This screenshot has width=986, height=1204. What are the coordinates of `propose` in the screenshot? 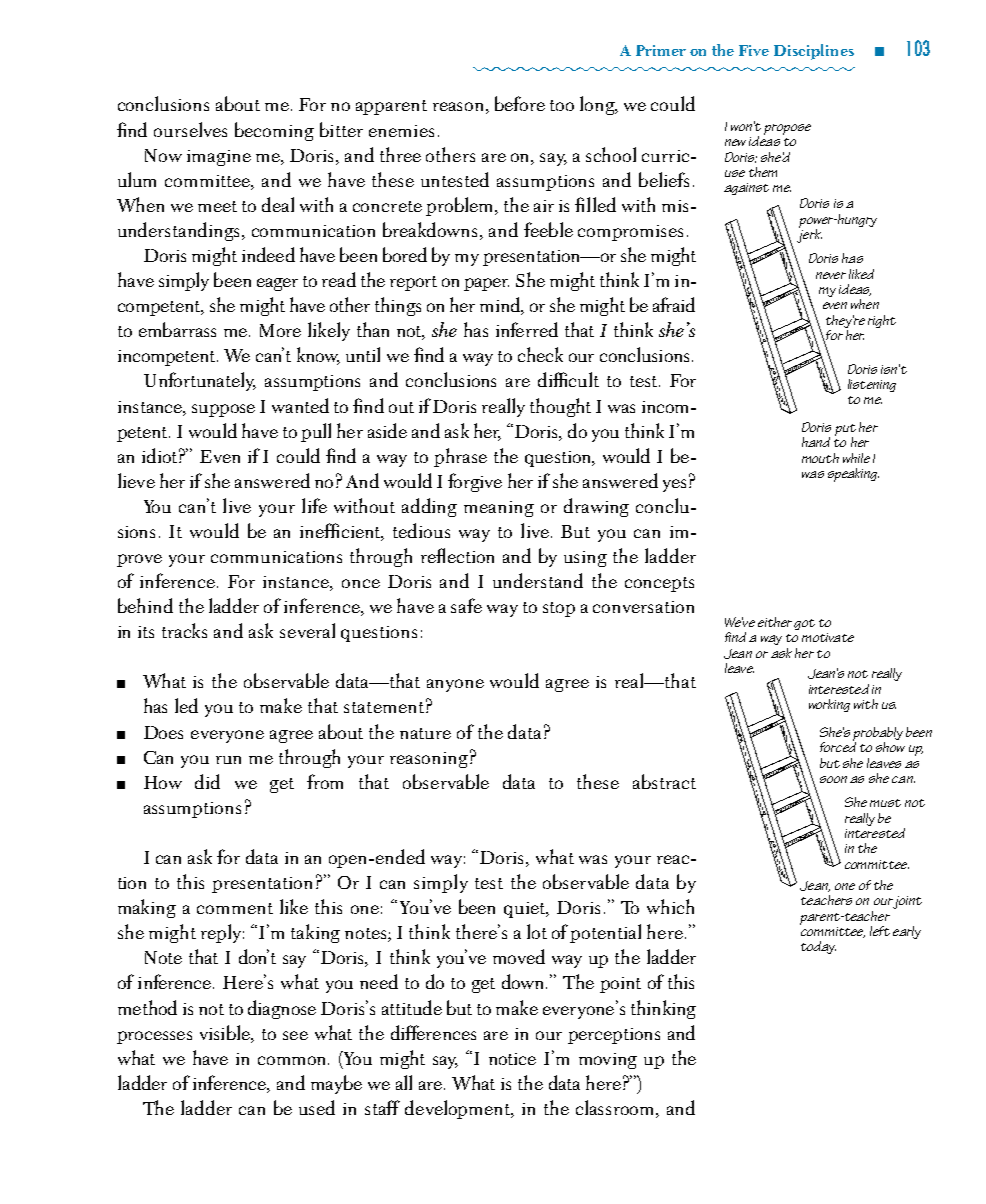 It's located at (787, 129).
